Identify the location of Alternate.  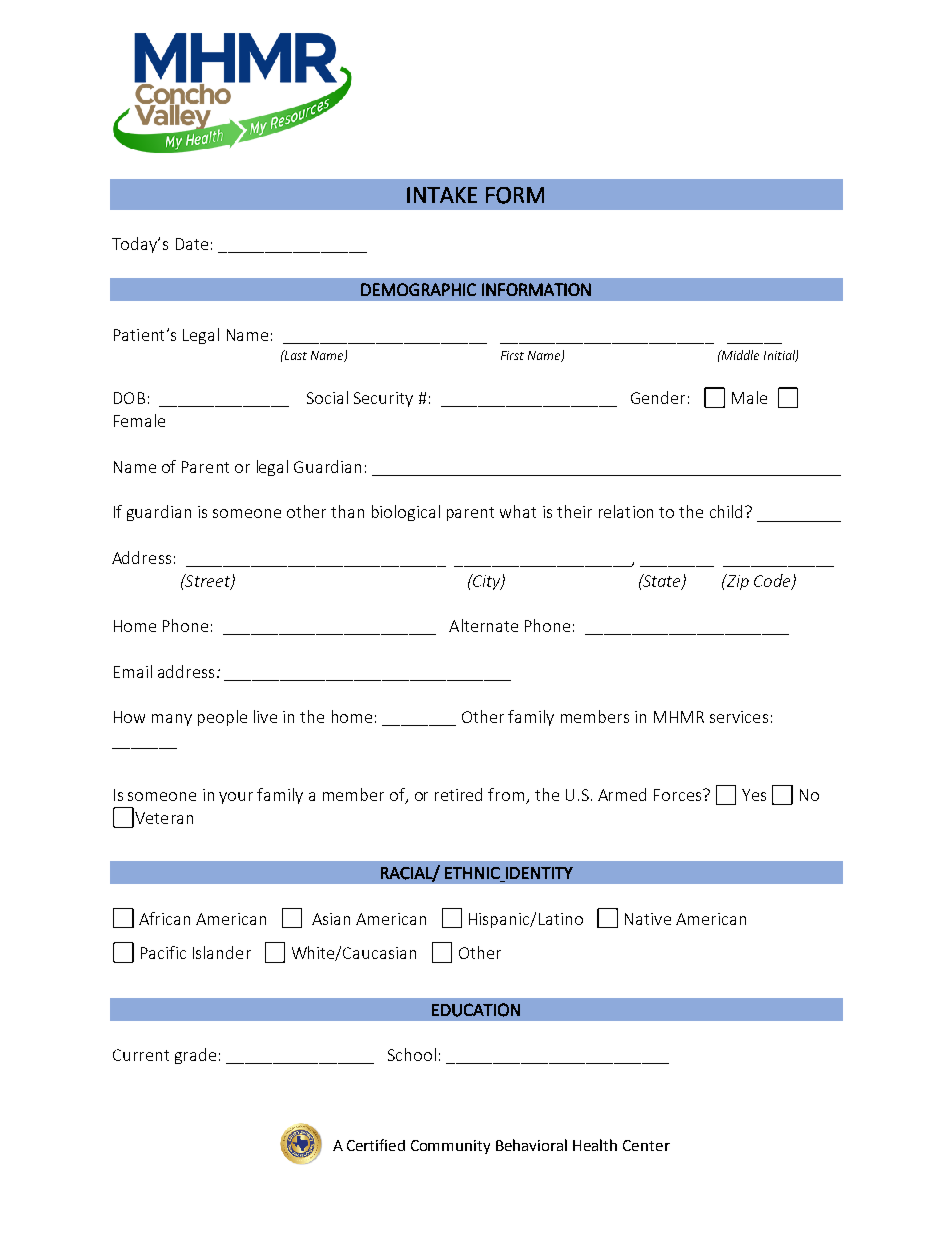
(483, 625).
